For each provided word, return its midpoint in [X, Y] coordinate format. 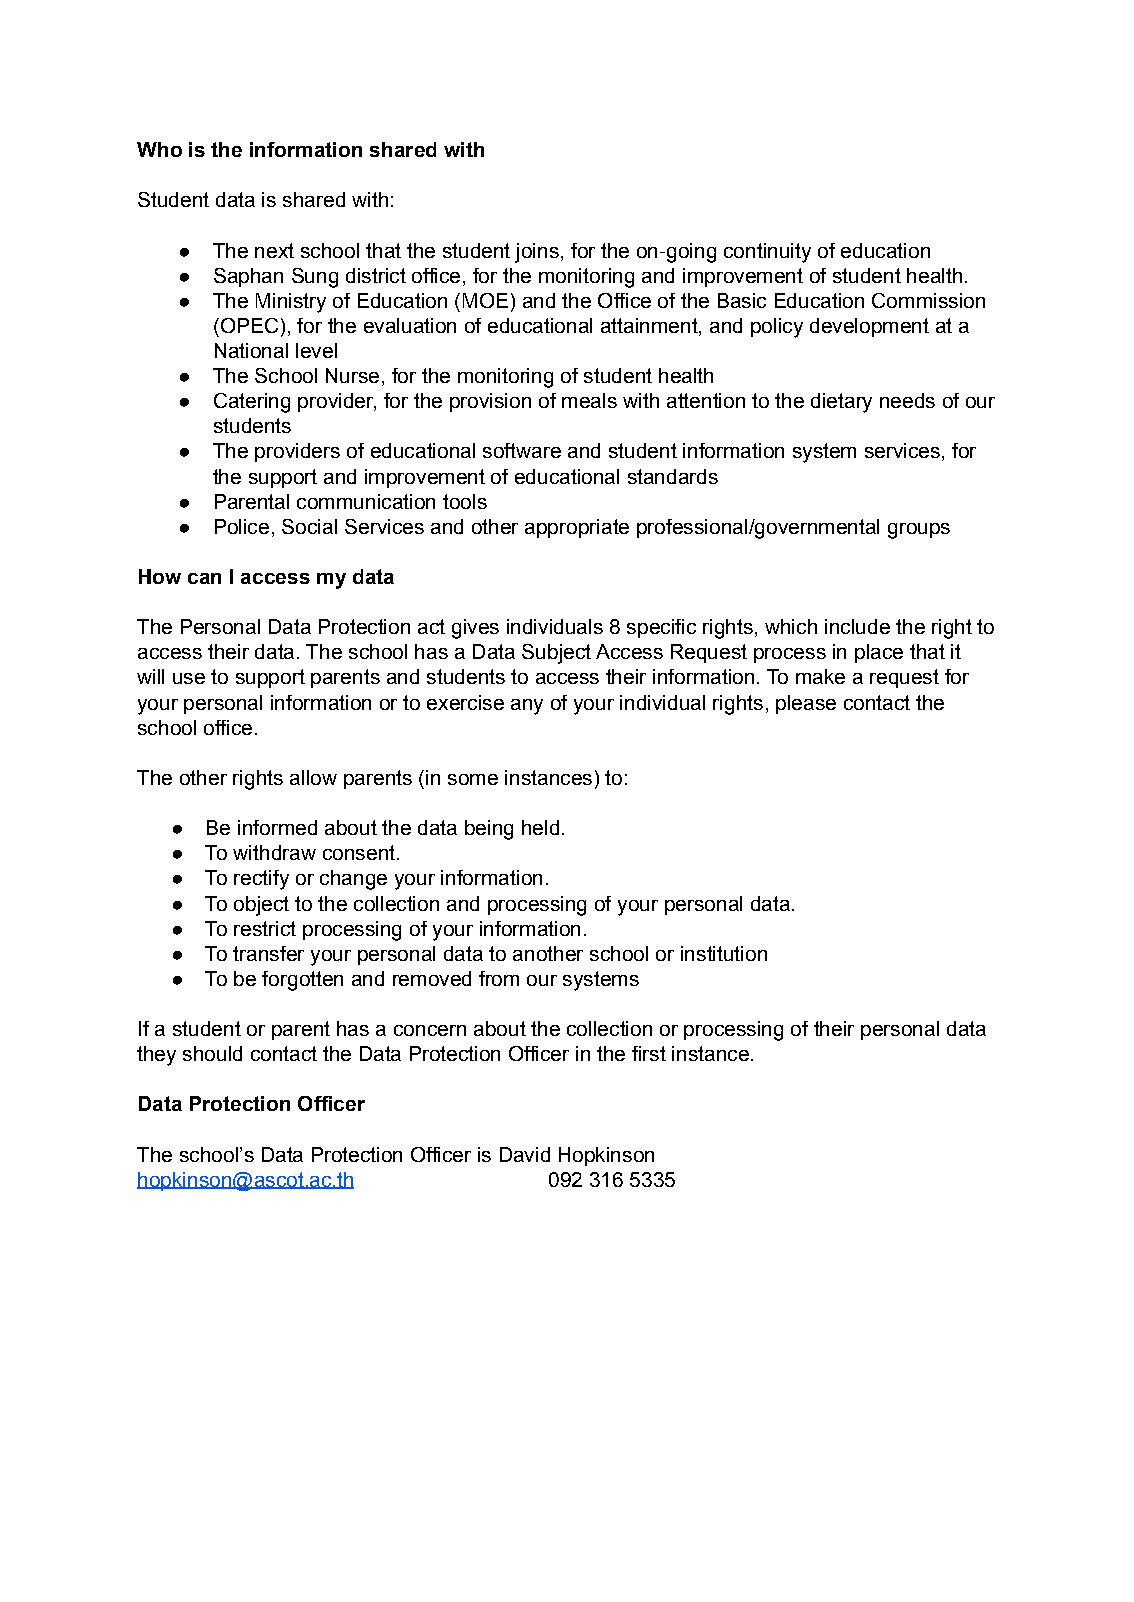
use [189, 678]
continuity [767, 253]
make [820, 676]
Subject [556, 654]
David [525, 1154]
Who [159, 149]
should [212, 1053]
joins [537, 253]
